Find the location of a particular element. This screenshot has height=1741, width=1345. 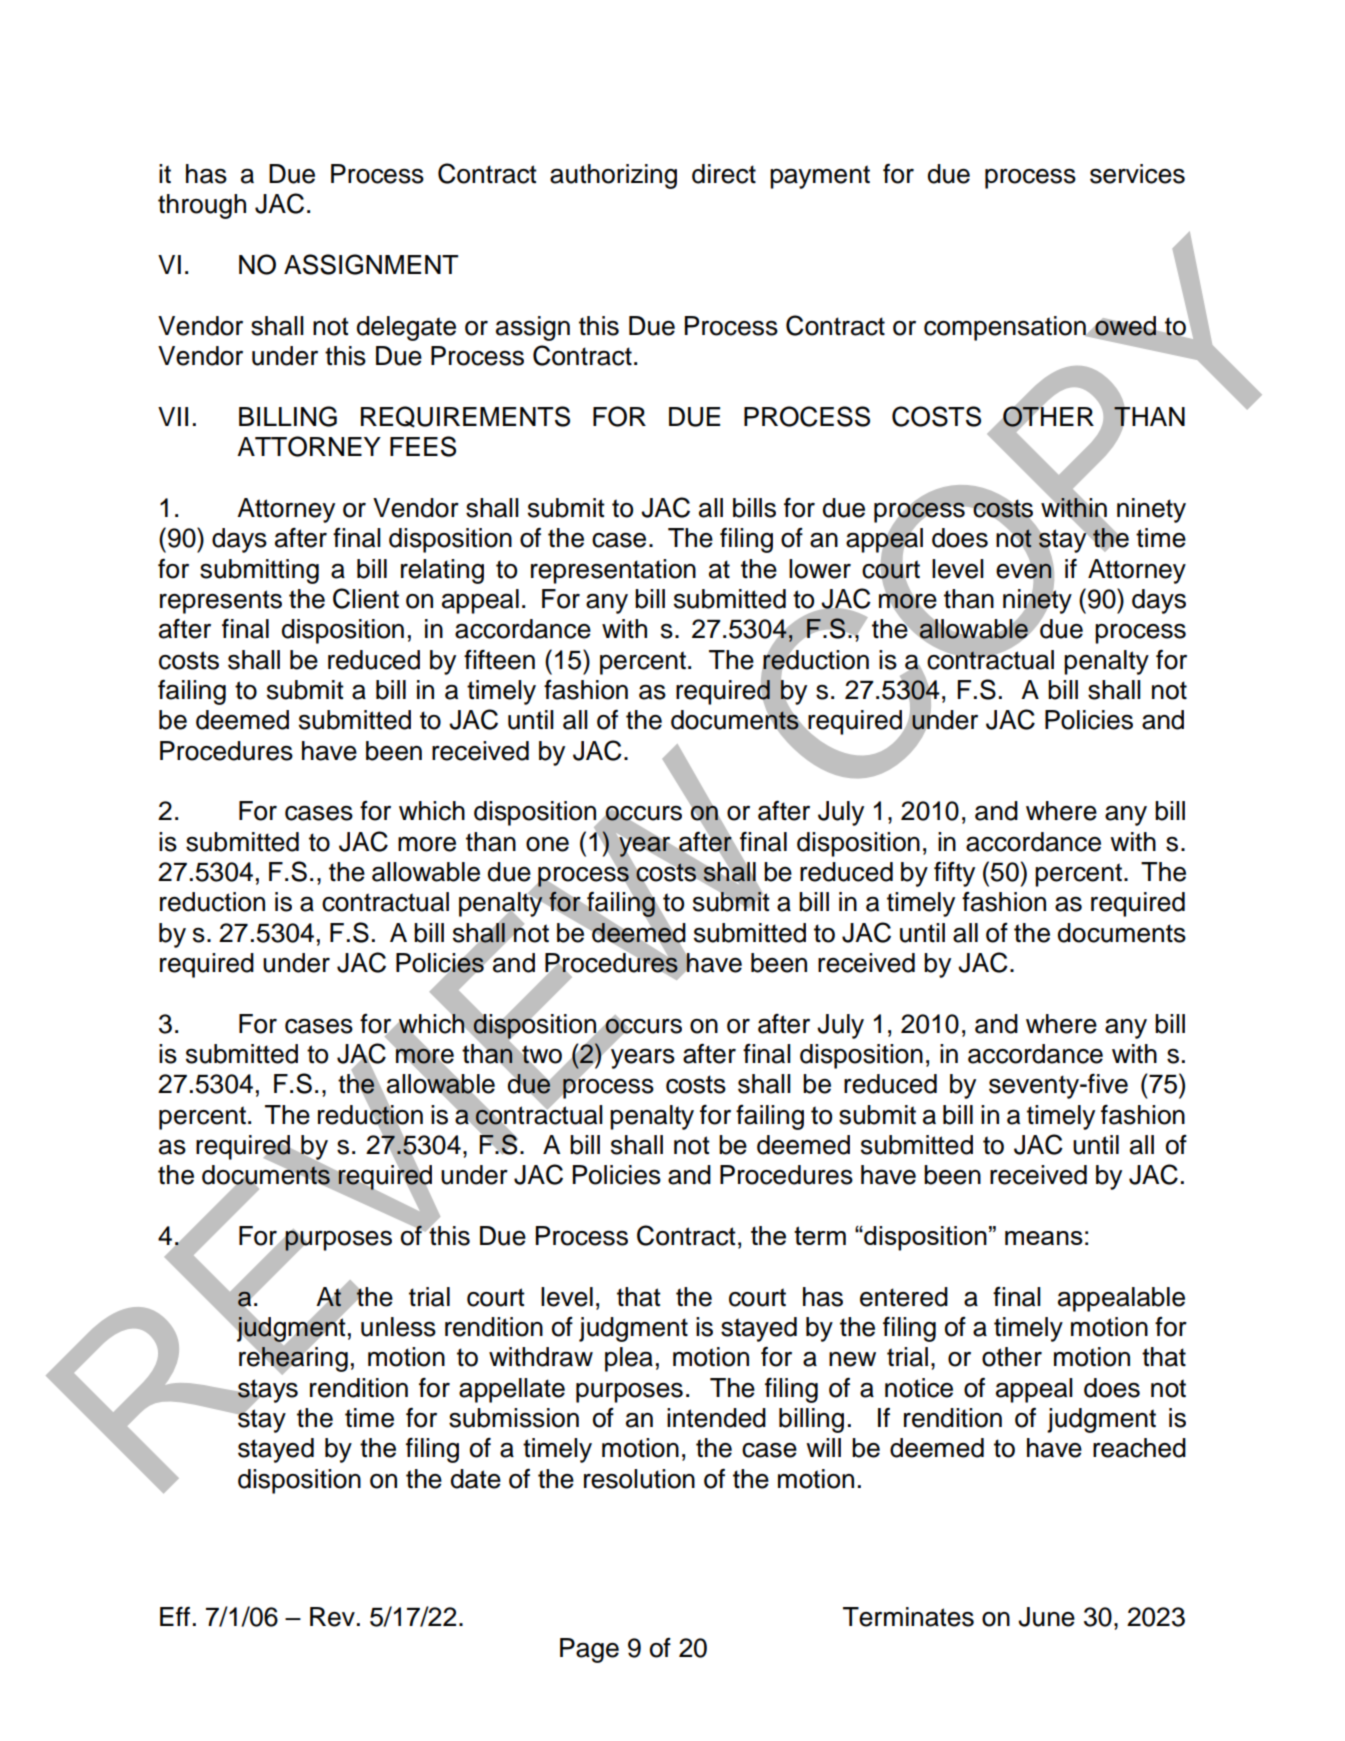

through is located at coordinates (202, 206).
